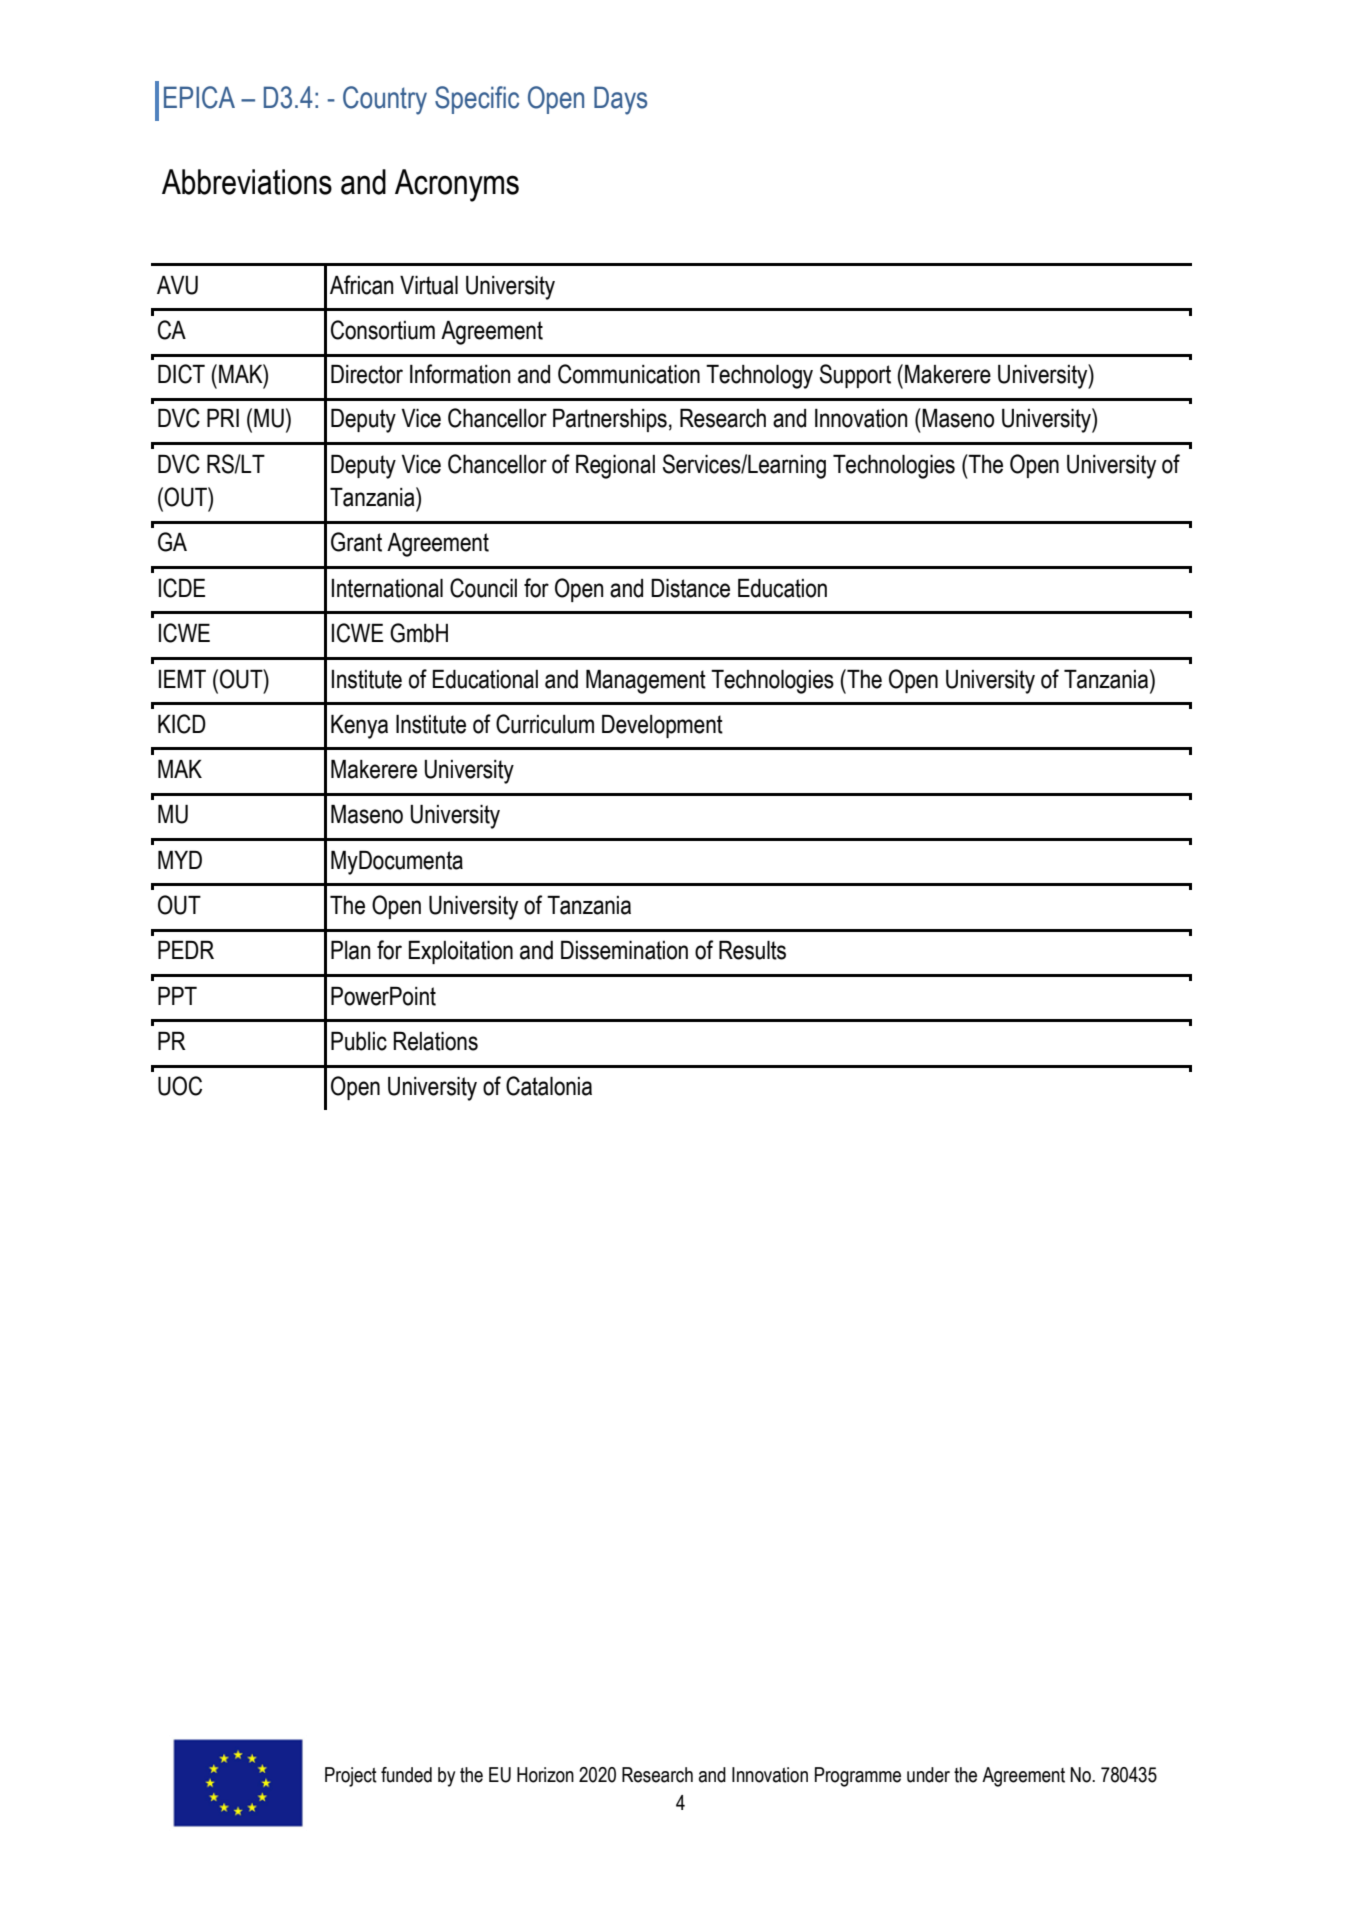 This image has height=1926, width=1362. I want to click on Days, so click(620, 100).
